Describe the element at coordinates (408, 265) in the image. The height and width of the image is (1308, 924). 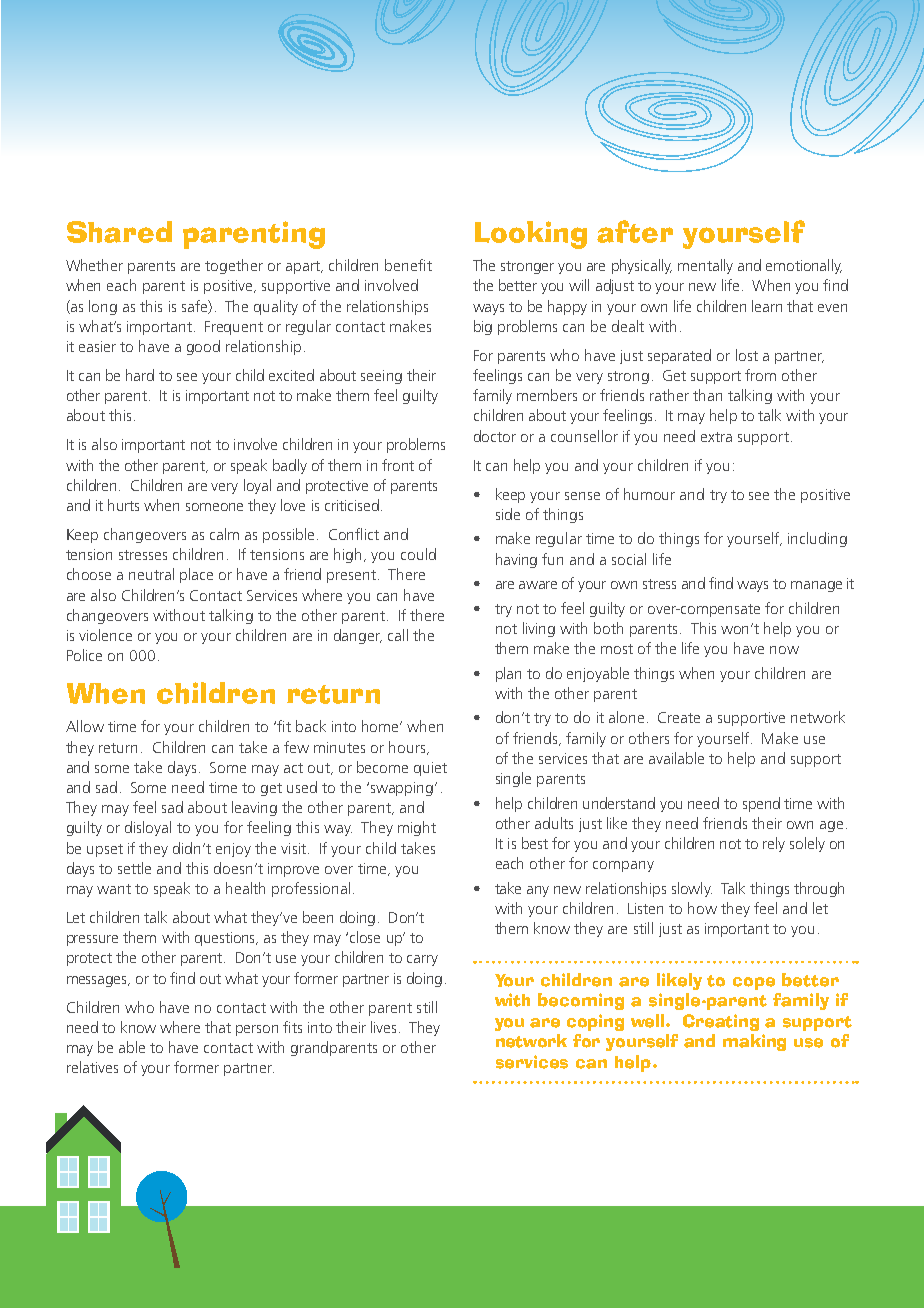
I see `benefit` at that location.
